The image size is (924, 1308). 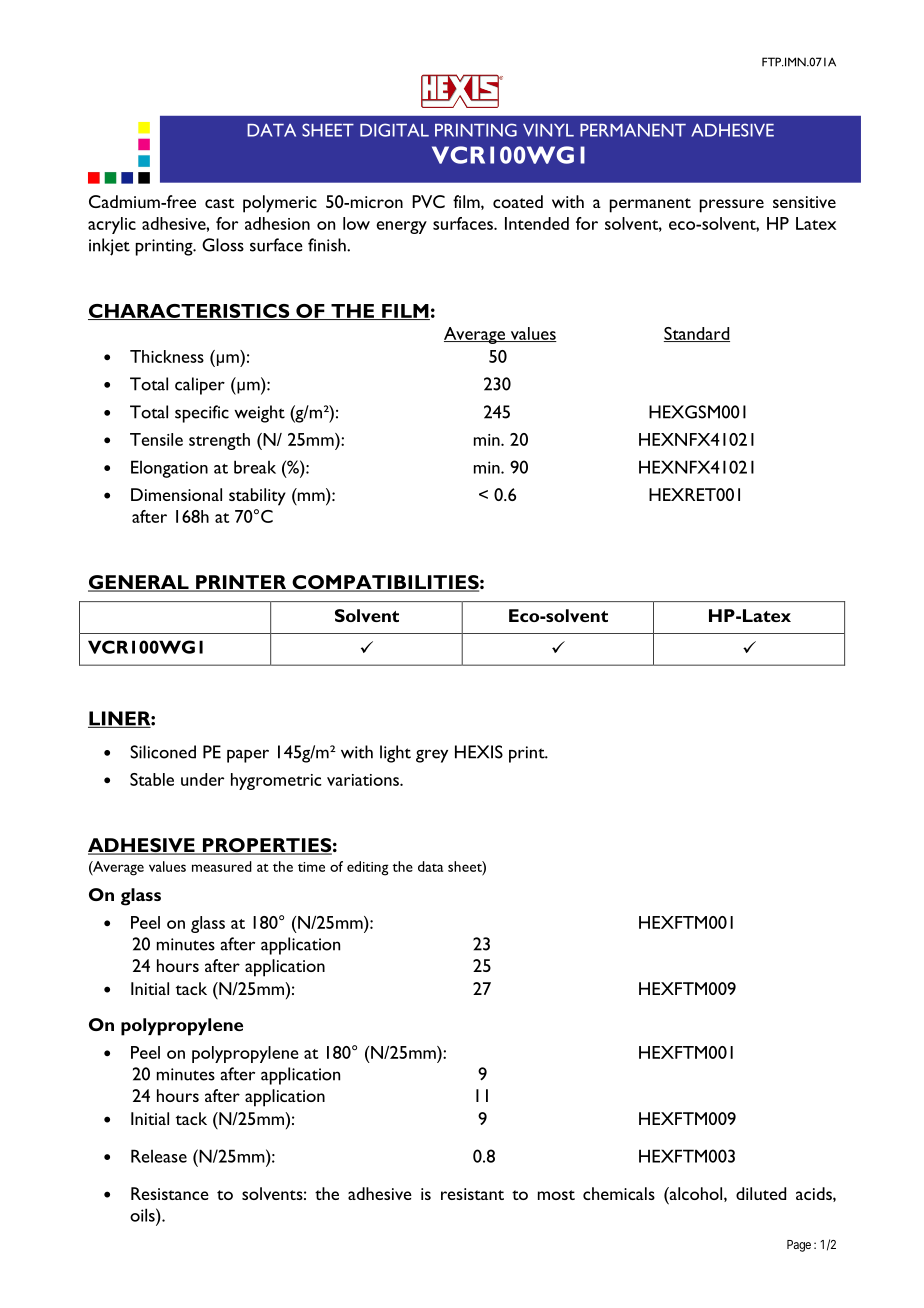 I want to click on resistant, so click(x=472, y=1194).
